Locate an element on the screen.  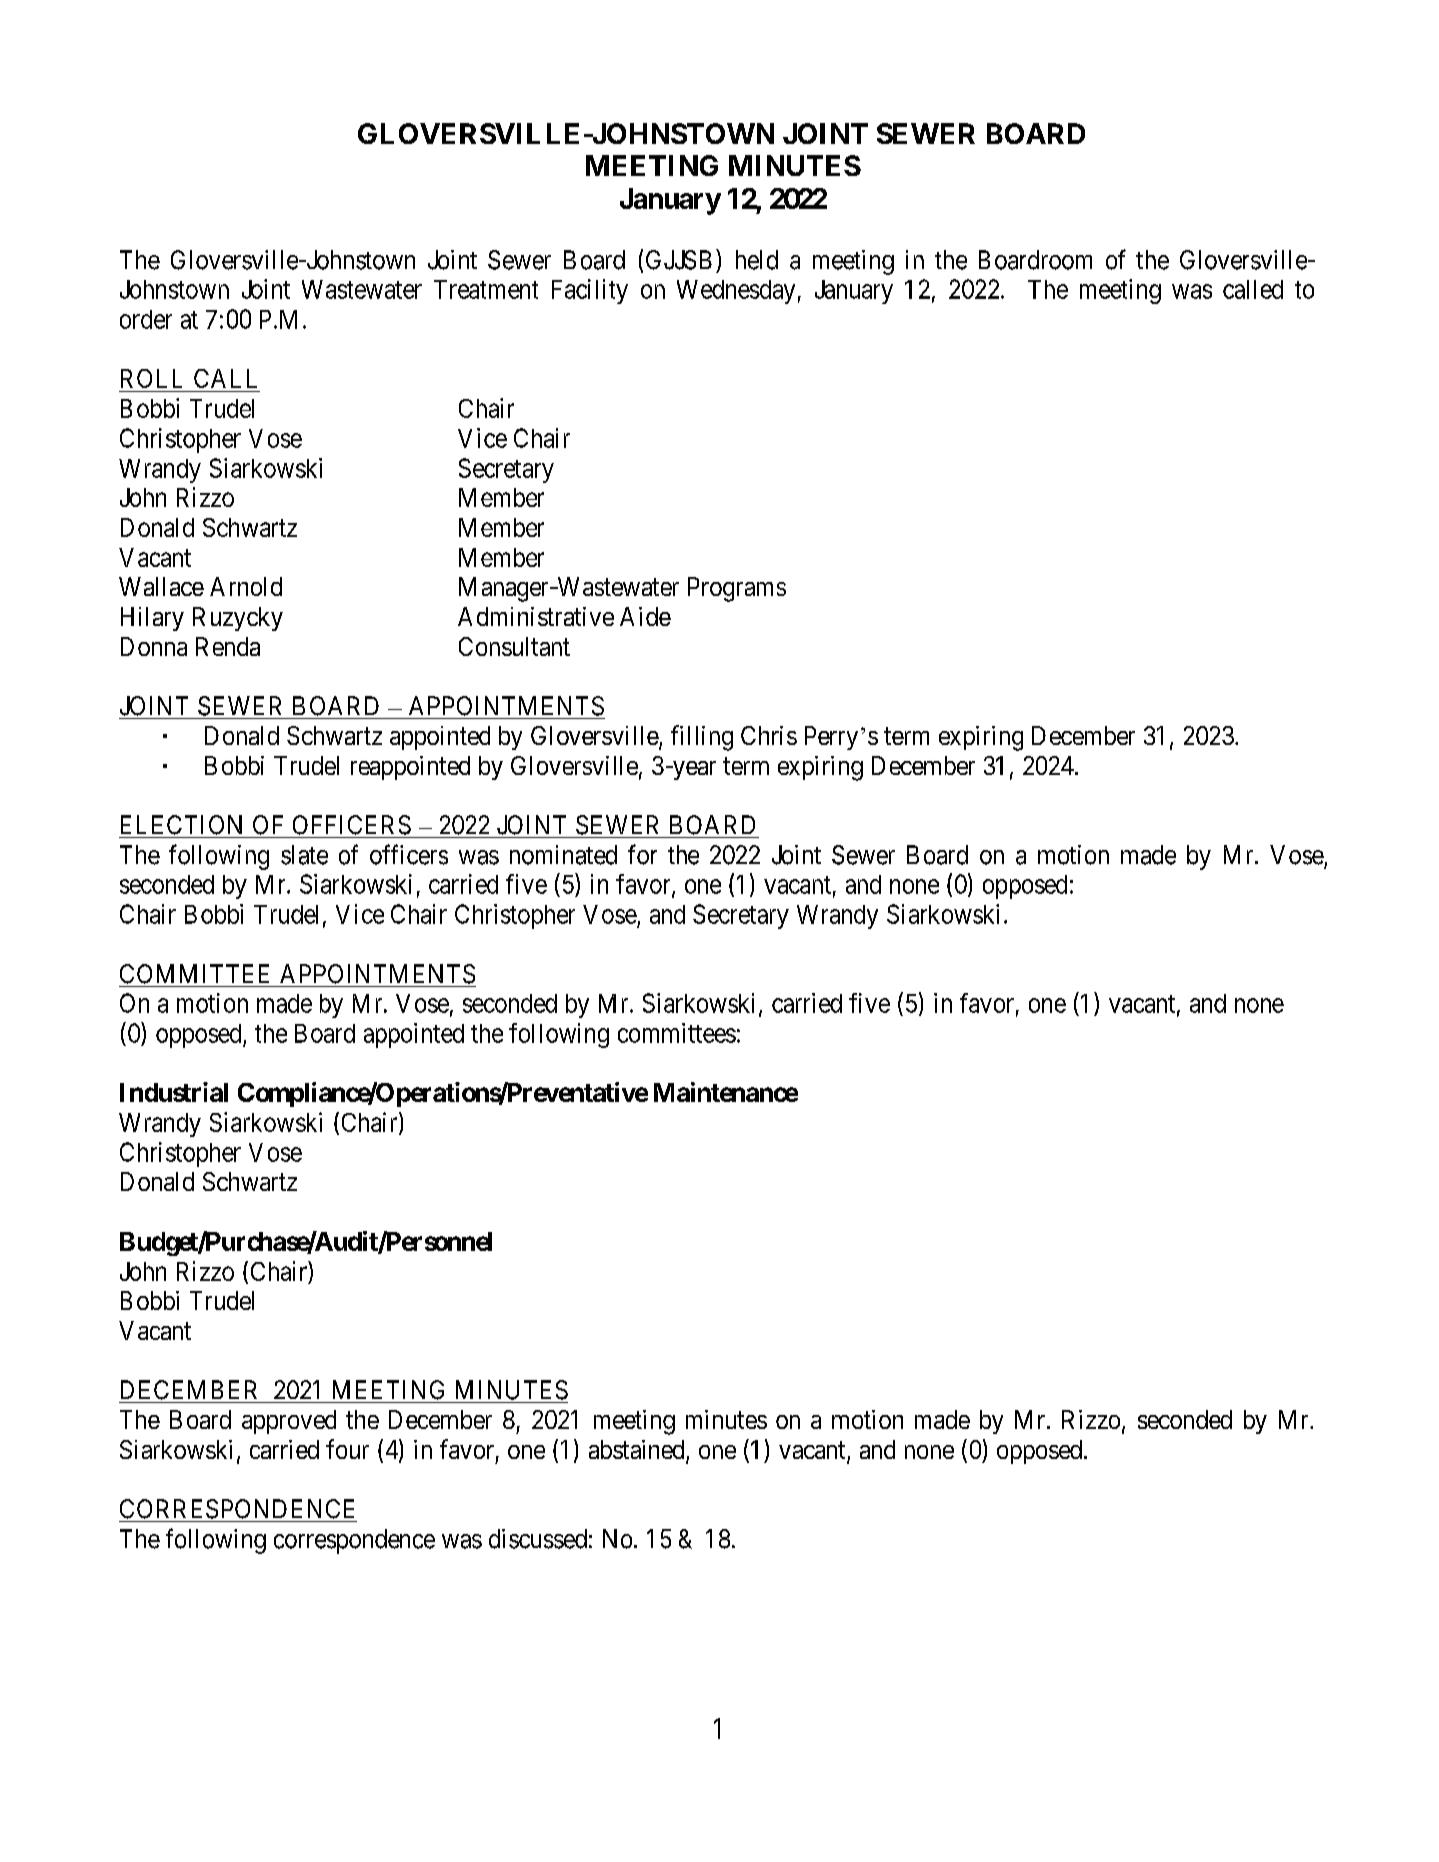
abstained is located at coordinates (638, 1451).
